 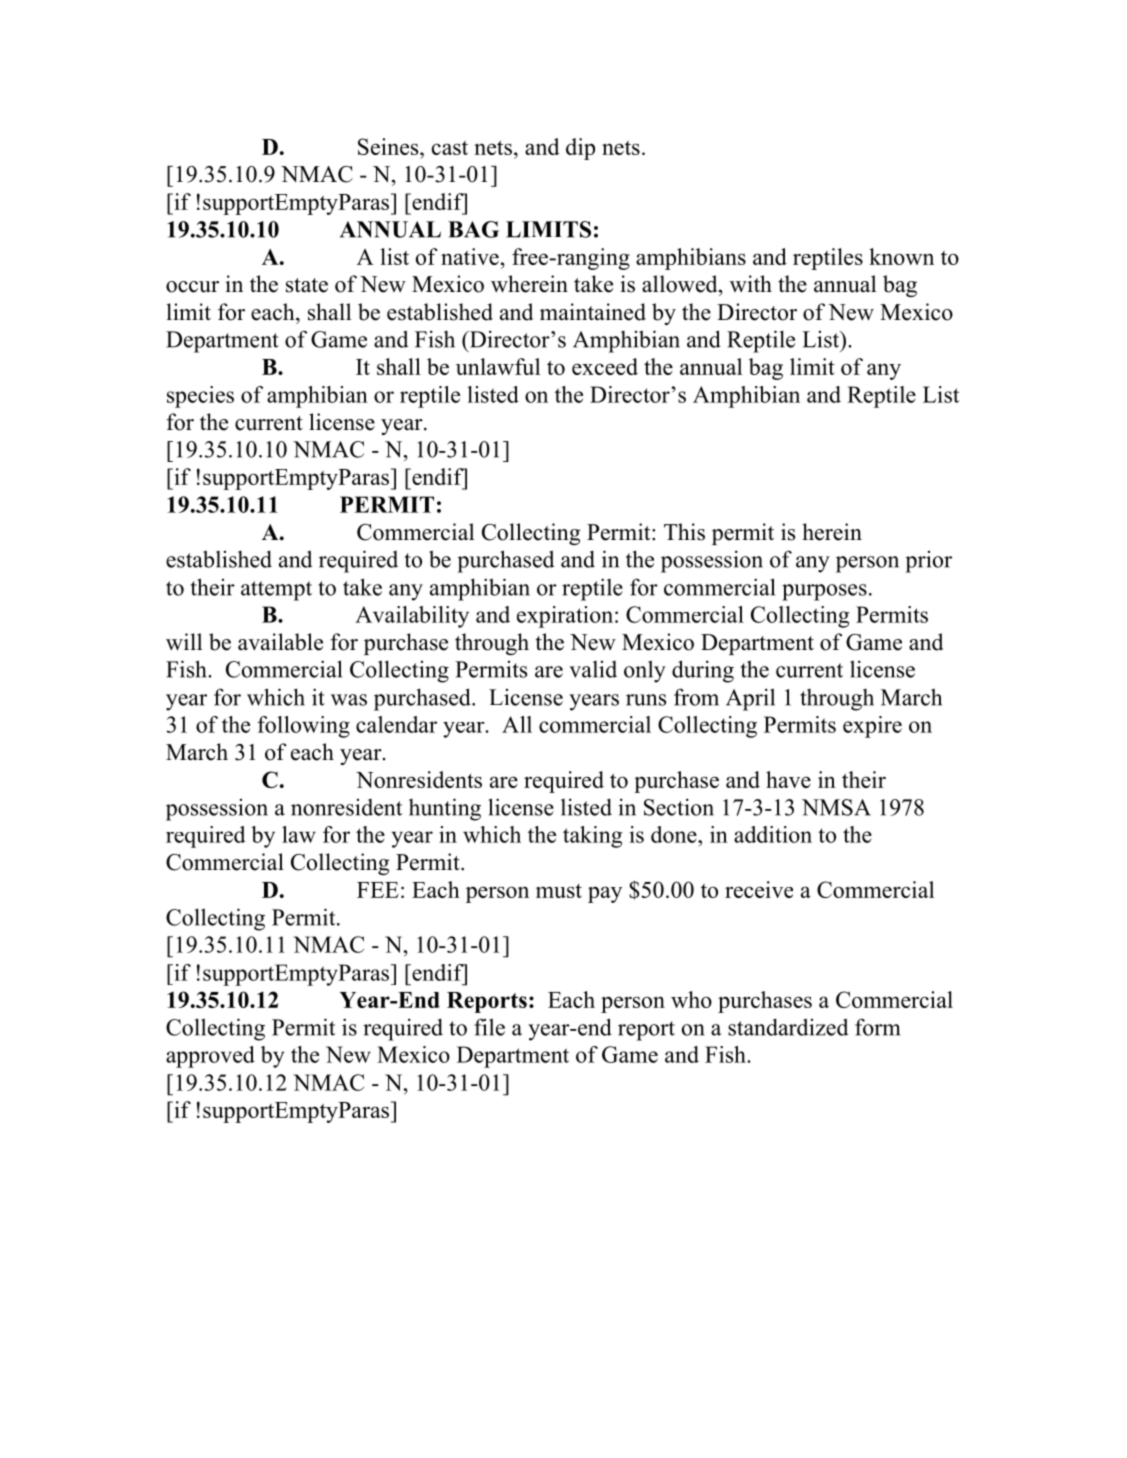 I want to click on dip, so click(x=580, y=149).
